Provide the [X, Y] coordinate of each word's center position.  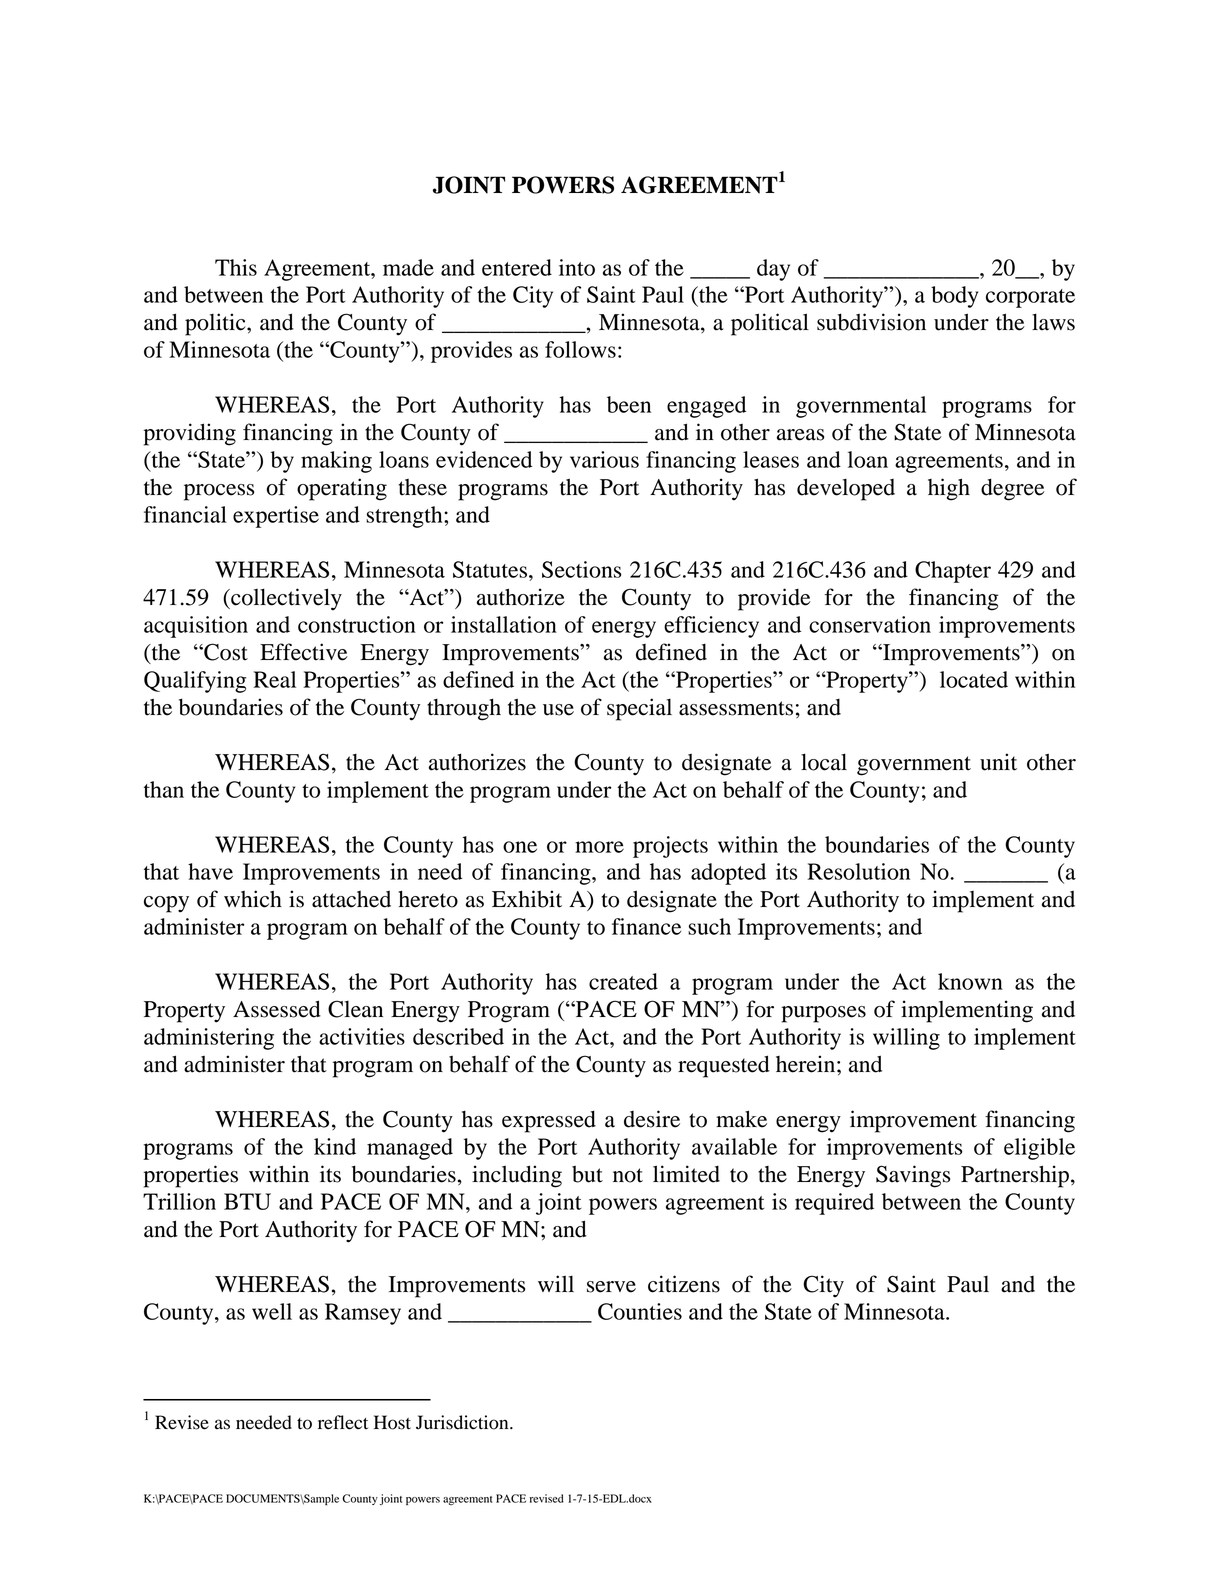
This [236, 267]
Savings [913, 1176]
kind [335, 1146]
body [954, 297]
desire [652, 1119]
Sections [582, 569]
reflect [343, 1422]
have [210, 871]
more [599, 847]
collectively [285, 599]
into [577, 267]
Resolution [858, 871]
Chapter [953, 572]
